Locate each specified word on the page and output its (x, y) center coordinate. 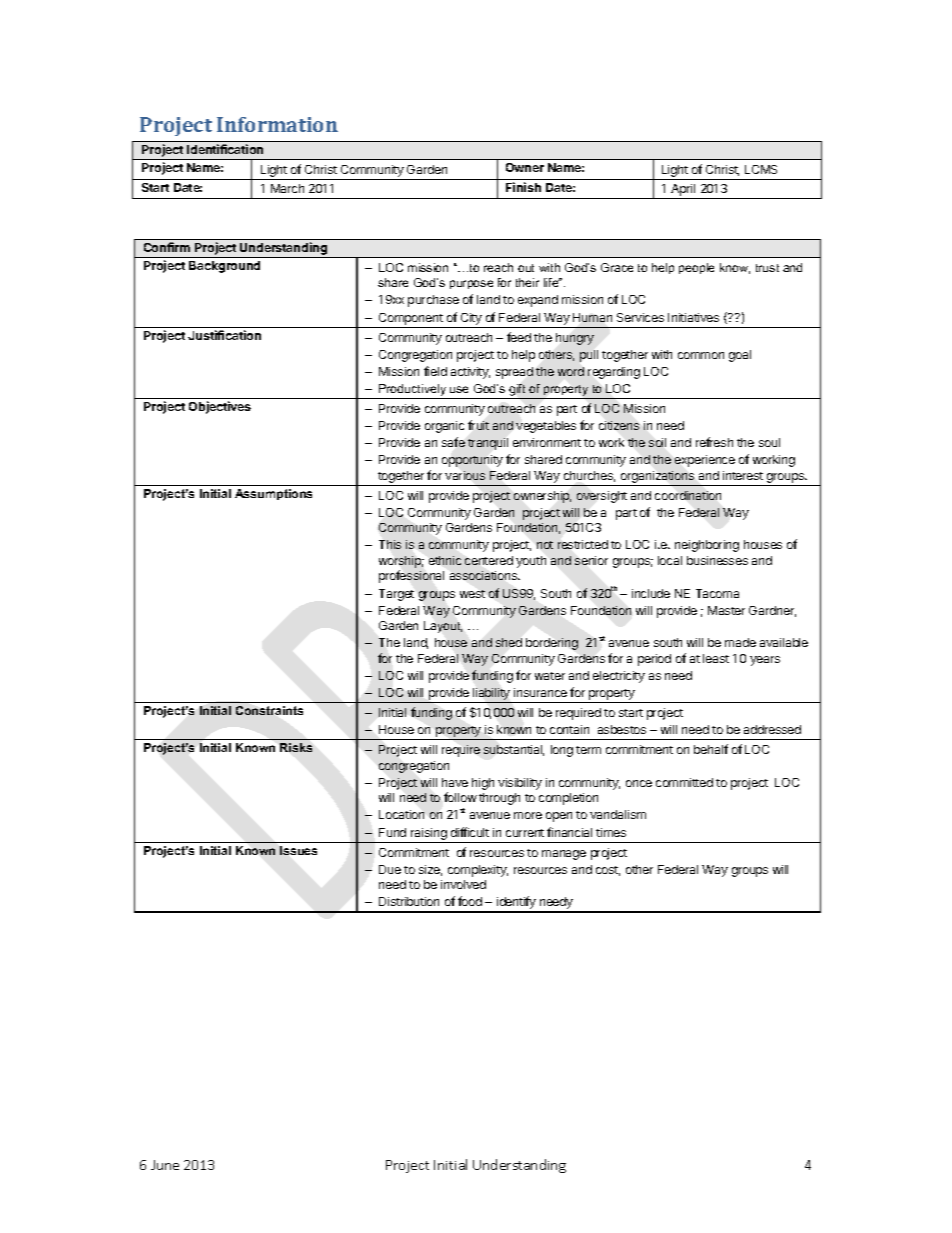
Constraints (269, 710)
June (165, 1165)
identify (516, 904)
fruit (478, 425)
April (683, 191)
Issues (298, 850)
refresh (714, 442)
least (716, 658)
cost (608, 871)
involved (463, 884)
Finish (523, 187)
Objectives (220, 407)
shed (509, 642)
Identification (225, 149)
